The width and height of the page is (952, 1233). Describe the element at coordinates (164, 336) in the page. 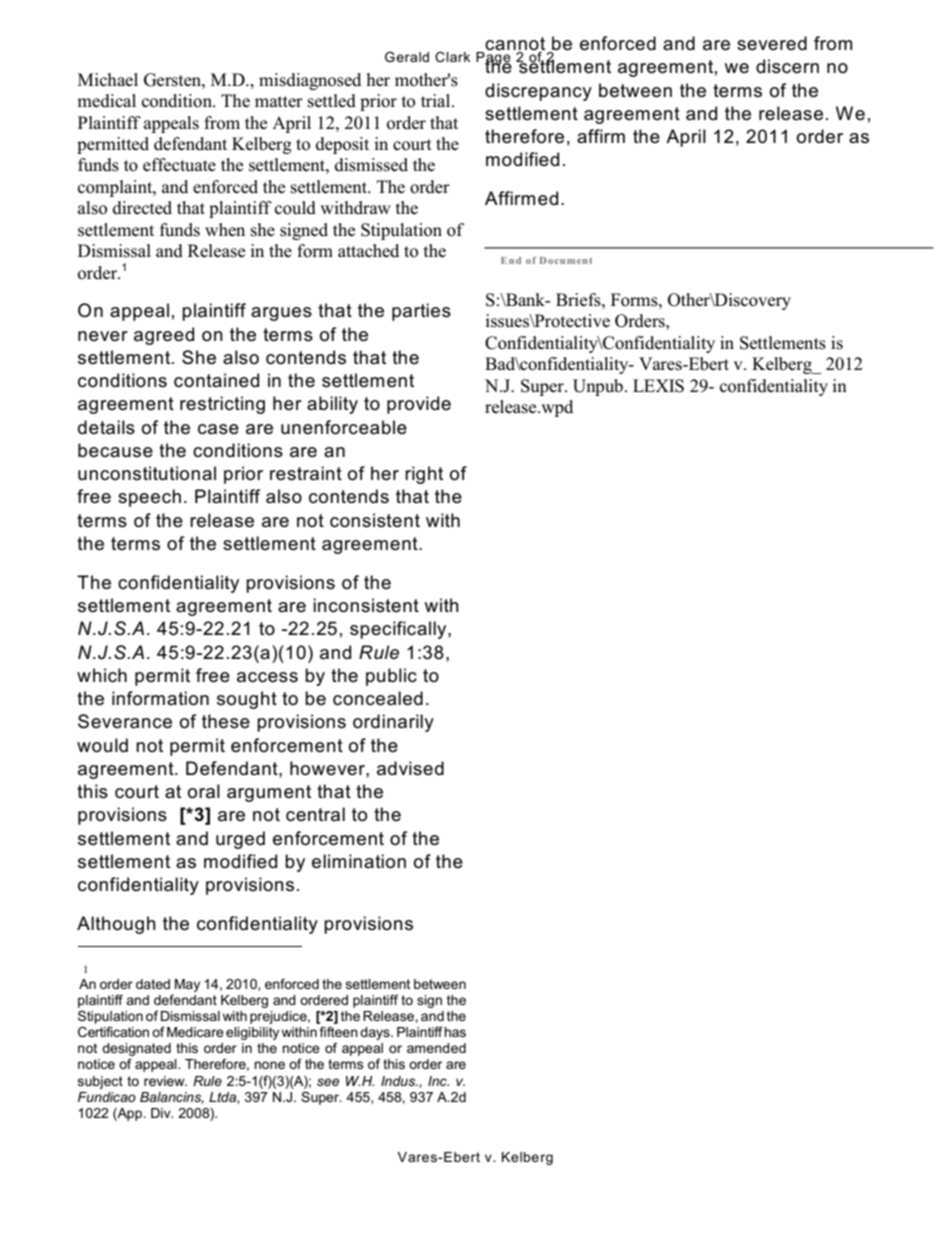

I see `agreed` at that location.
